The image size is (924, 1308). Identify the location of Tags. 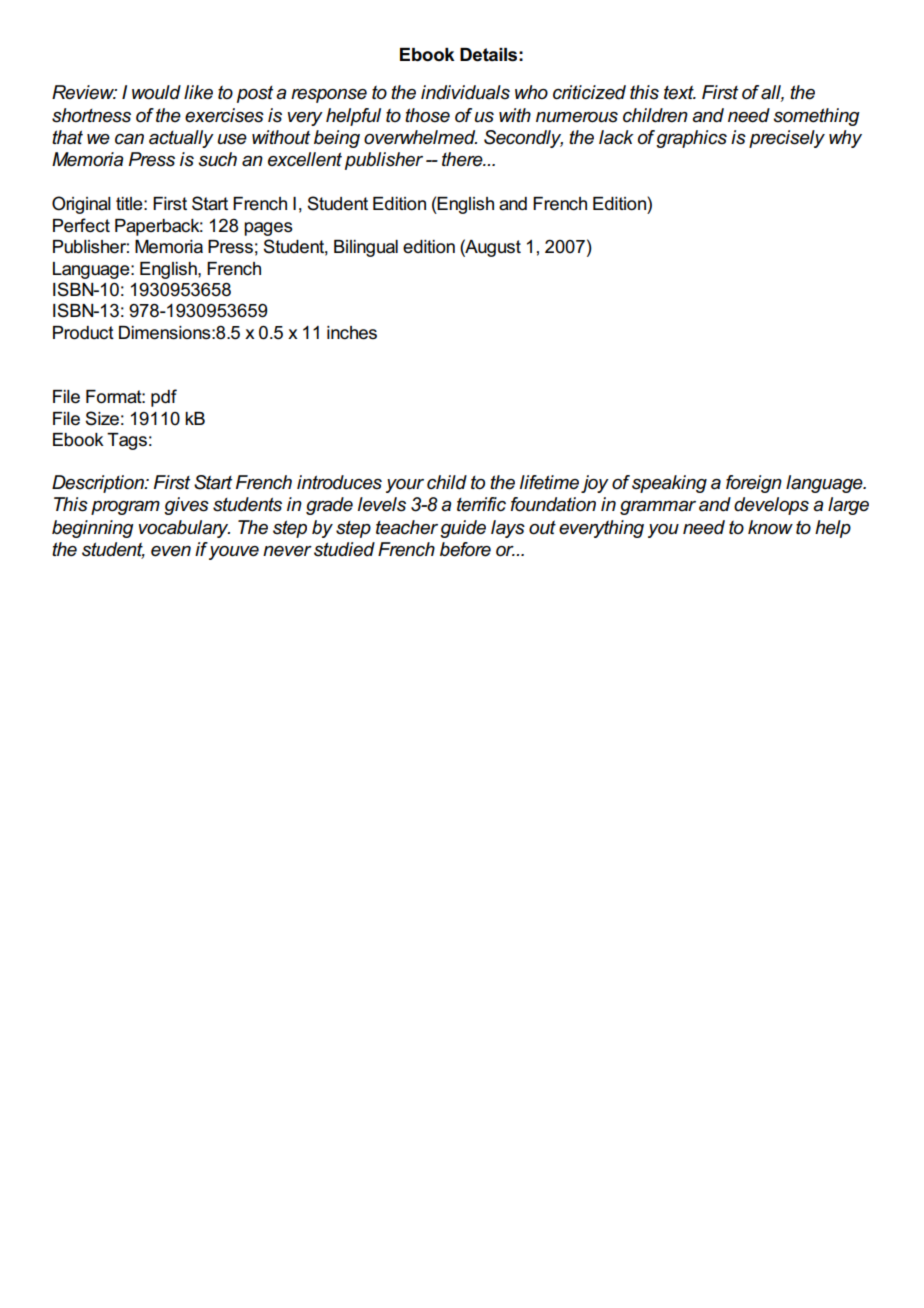
(127, 441).
